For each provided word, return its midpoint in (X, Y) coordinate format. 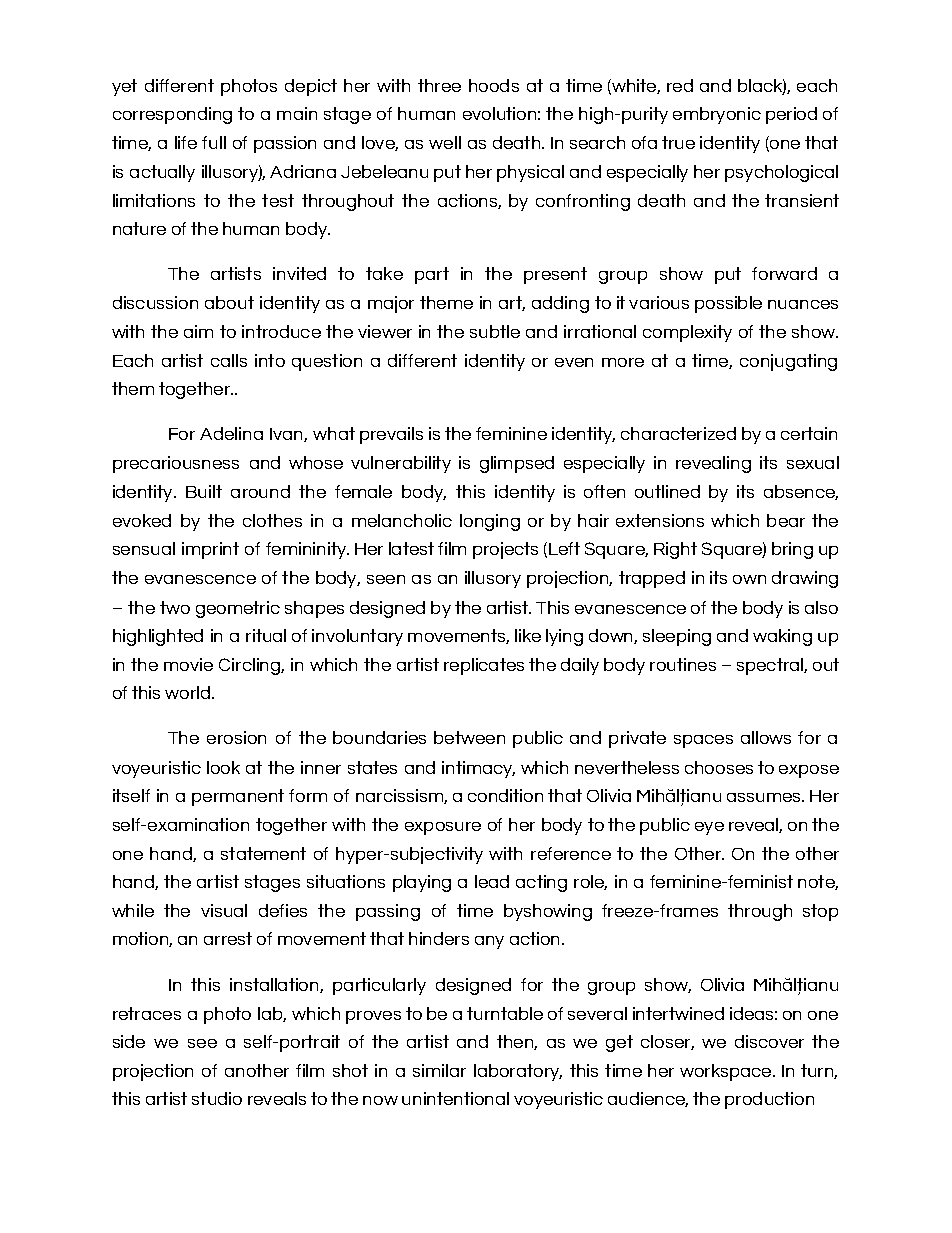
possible (728, 304)
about (229, 302)
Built (204, 491)
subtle (495, 331)
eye (709, 828)
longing (490, 522)
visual (224, 910)
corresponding (172, 115)
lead (492, 881)
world (189, 692)
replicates (484, 666)
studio (217, 1098)
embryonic (717, 115)
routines (683, 664)
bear (786, 520)
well (445, 142)
